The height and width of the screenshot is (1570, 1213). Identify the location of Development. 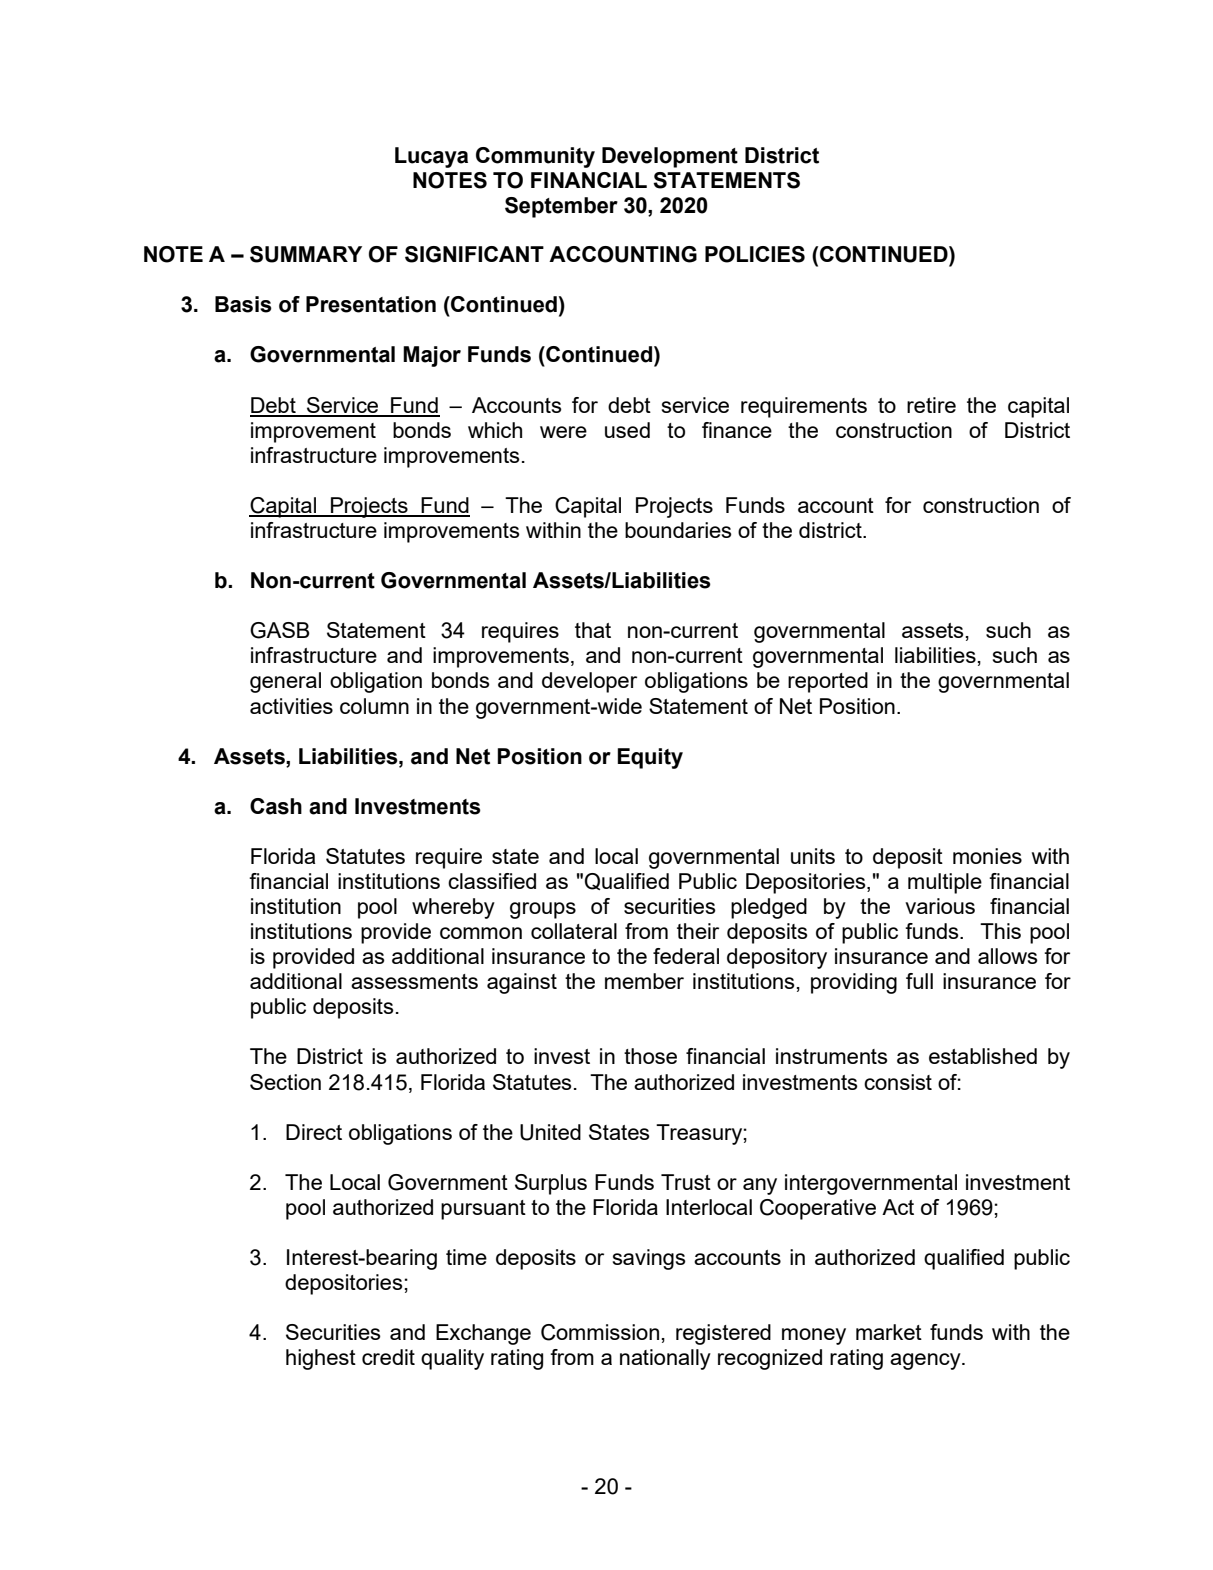
(670, 157).
